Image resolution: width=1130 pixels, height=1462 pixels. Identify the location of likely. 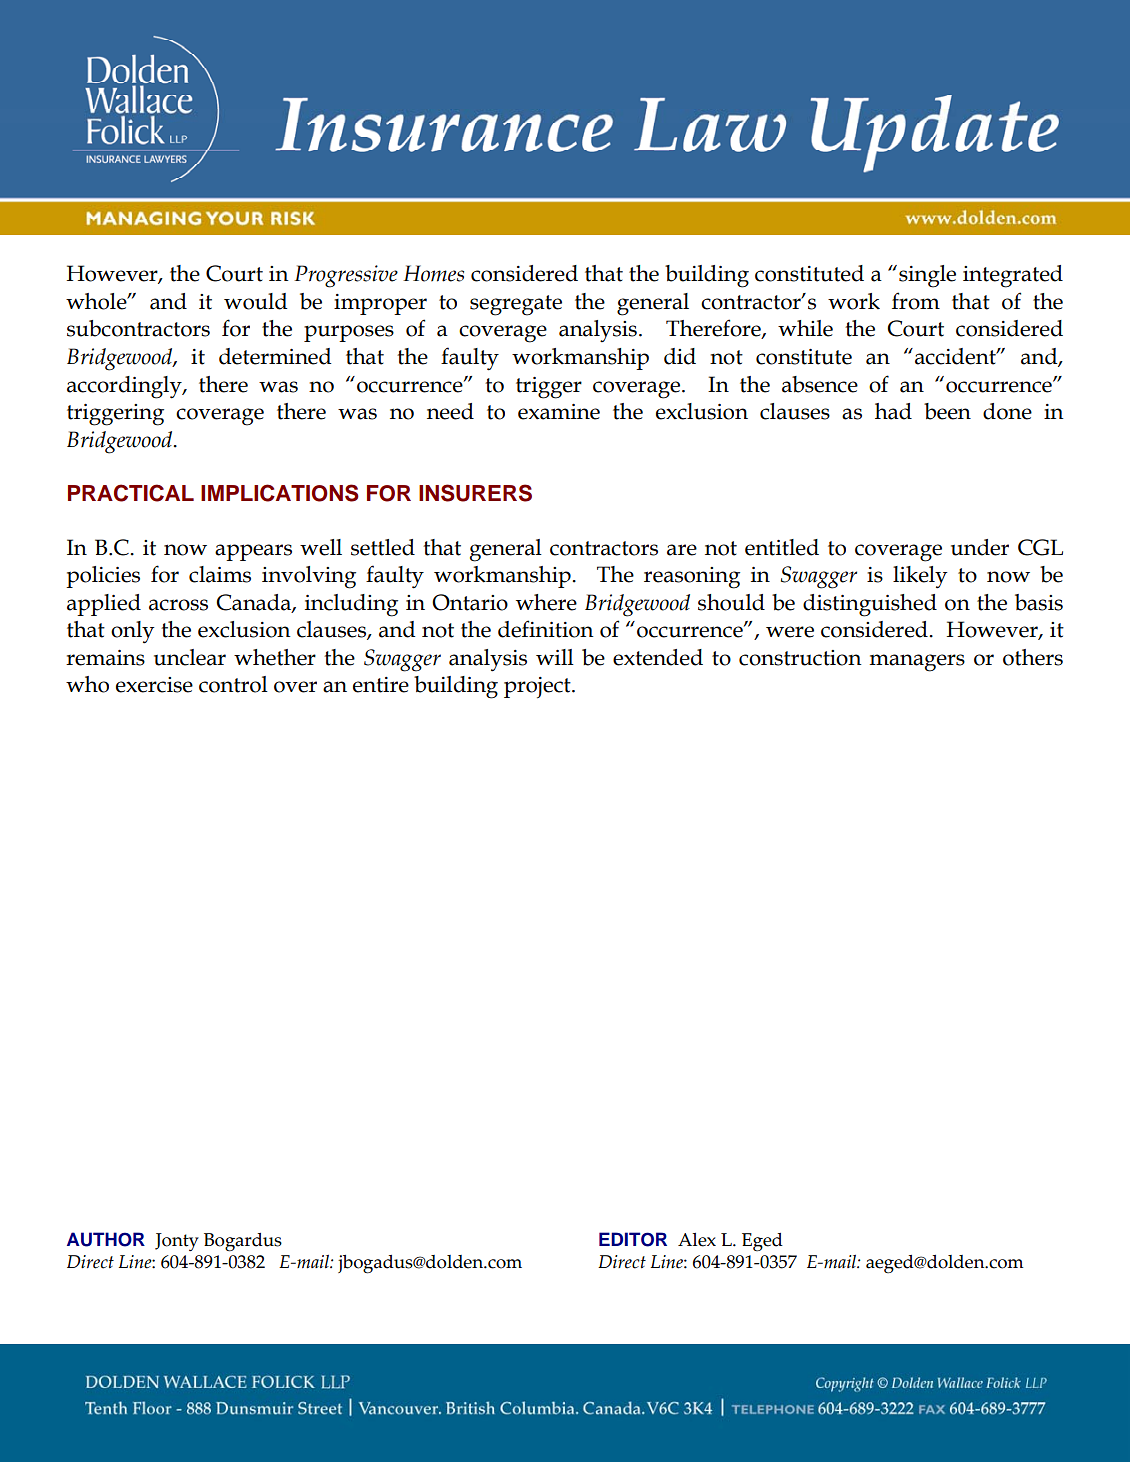
(920, 577).
